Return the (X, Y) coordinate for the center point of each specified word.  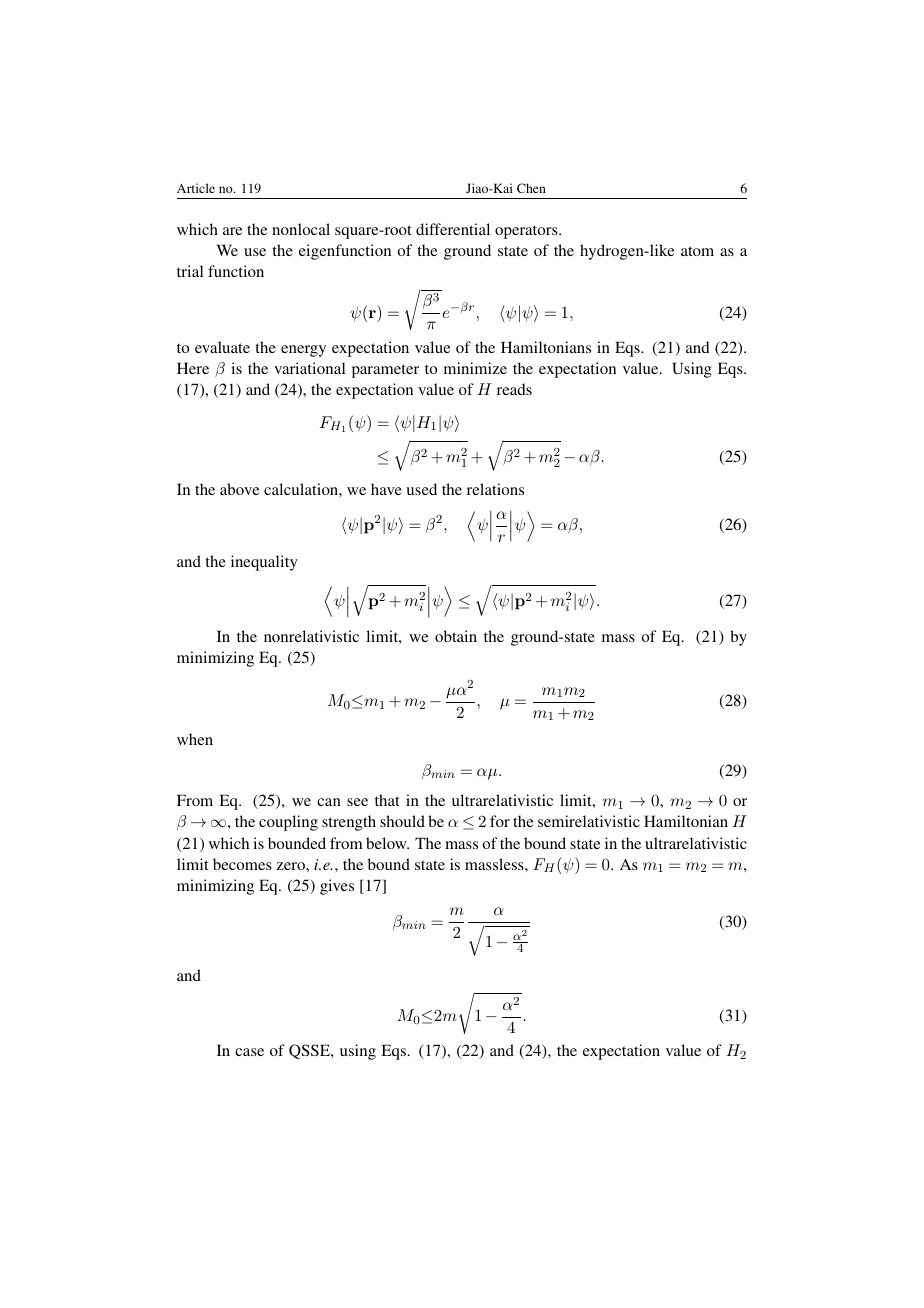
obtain (456, 636)
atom (697, 251)
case (249, 1052)
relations (495, 489)
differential (453, 229)
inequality (264, 563)
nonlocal (301, 229)
